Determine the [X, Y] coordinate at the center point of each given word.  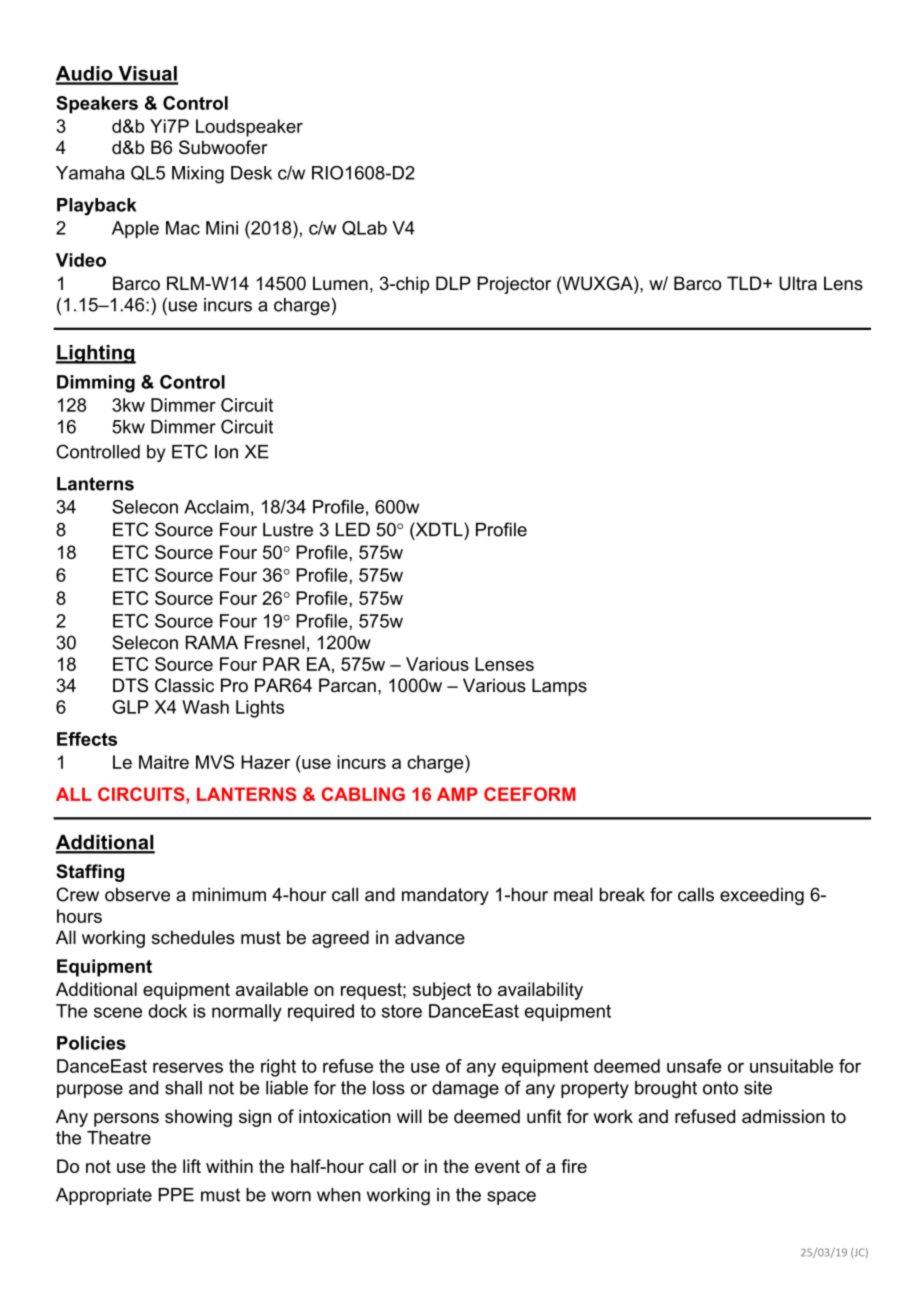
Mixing [198, 175]
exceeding [762, 896]
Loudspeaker [249, 128]
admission [783, 1116]
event [497, 1166]
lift [192, 1166]
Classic [184, 685]
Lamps [559, 687]
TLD [745, 283]
